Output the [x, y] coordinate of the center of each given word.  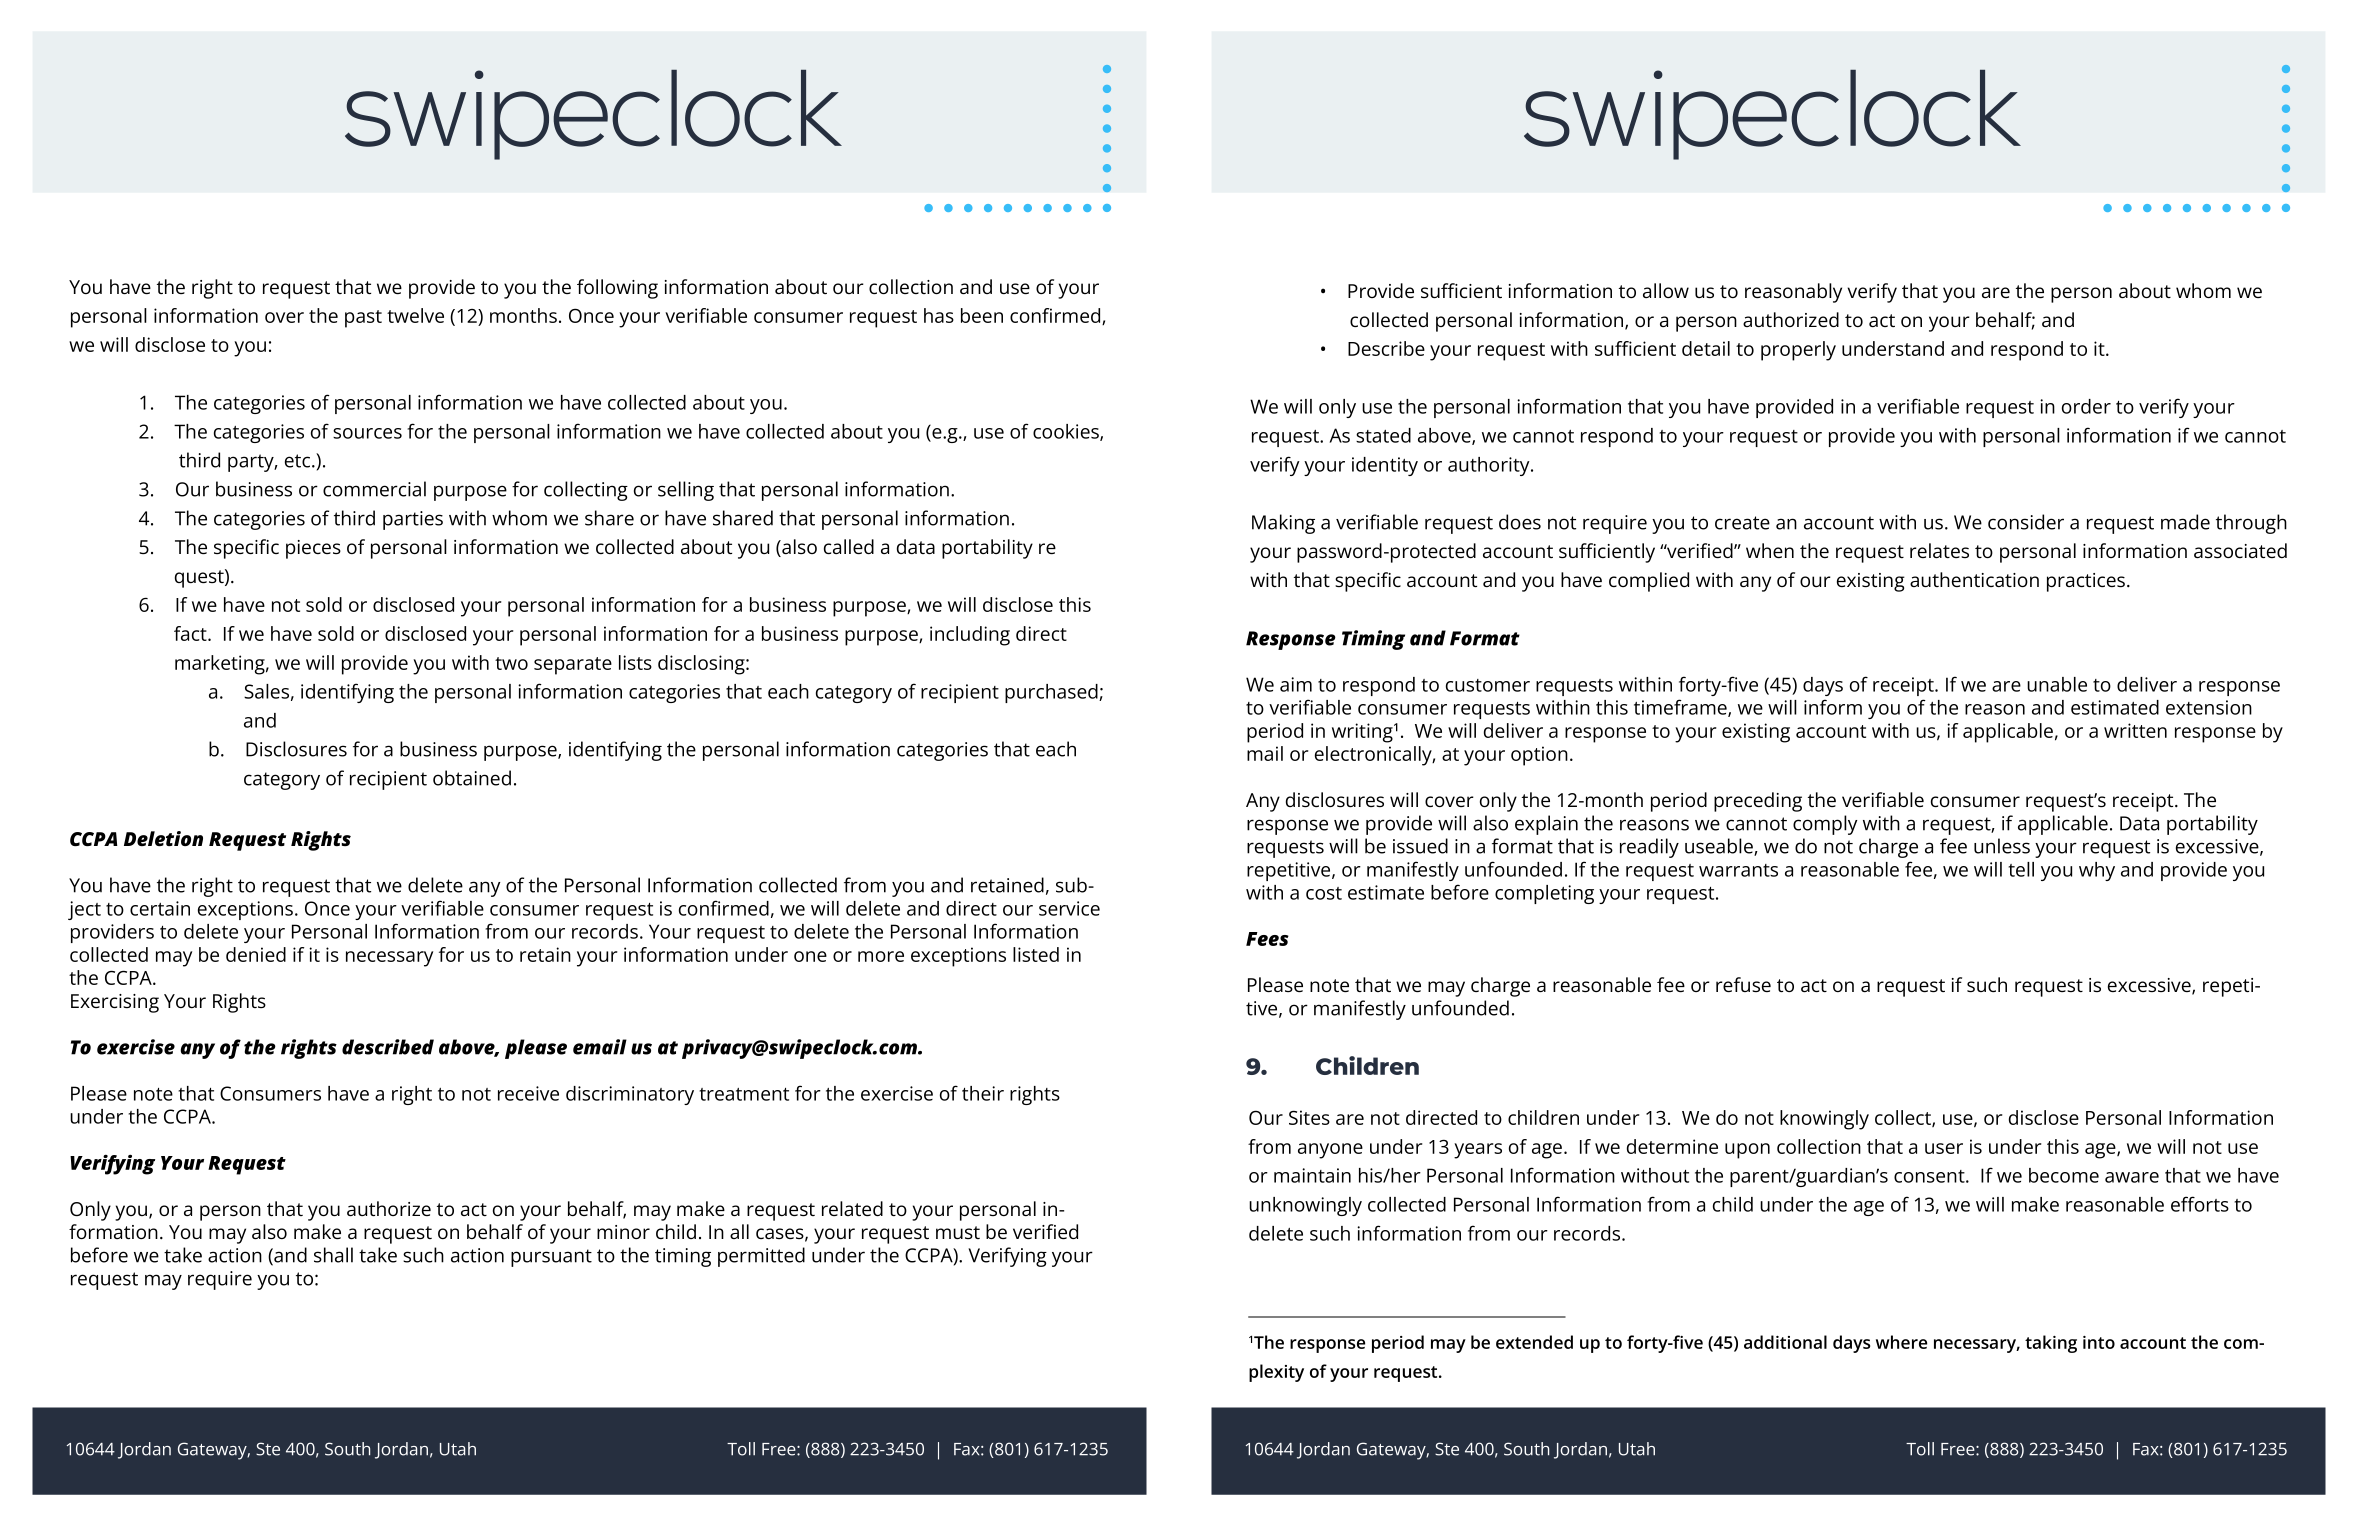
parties [413, 520]
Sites [1309, 1117]
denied [256, 954]
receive [528, 1093]
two [511, 663]
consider [2026, 522]
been [982, 315]
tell [2021, 869]
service [1069, 908]
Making [1283, 524]
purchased [1052, 693]
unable [2057, 684]
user [1944, 1148]
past [363, 319]
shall [333, 1255]
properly [1798, 351]
